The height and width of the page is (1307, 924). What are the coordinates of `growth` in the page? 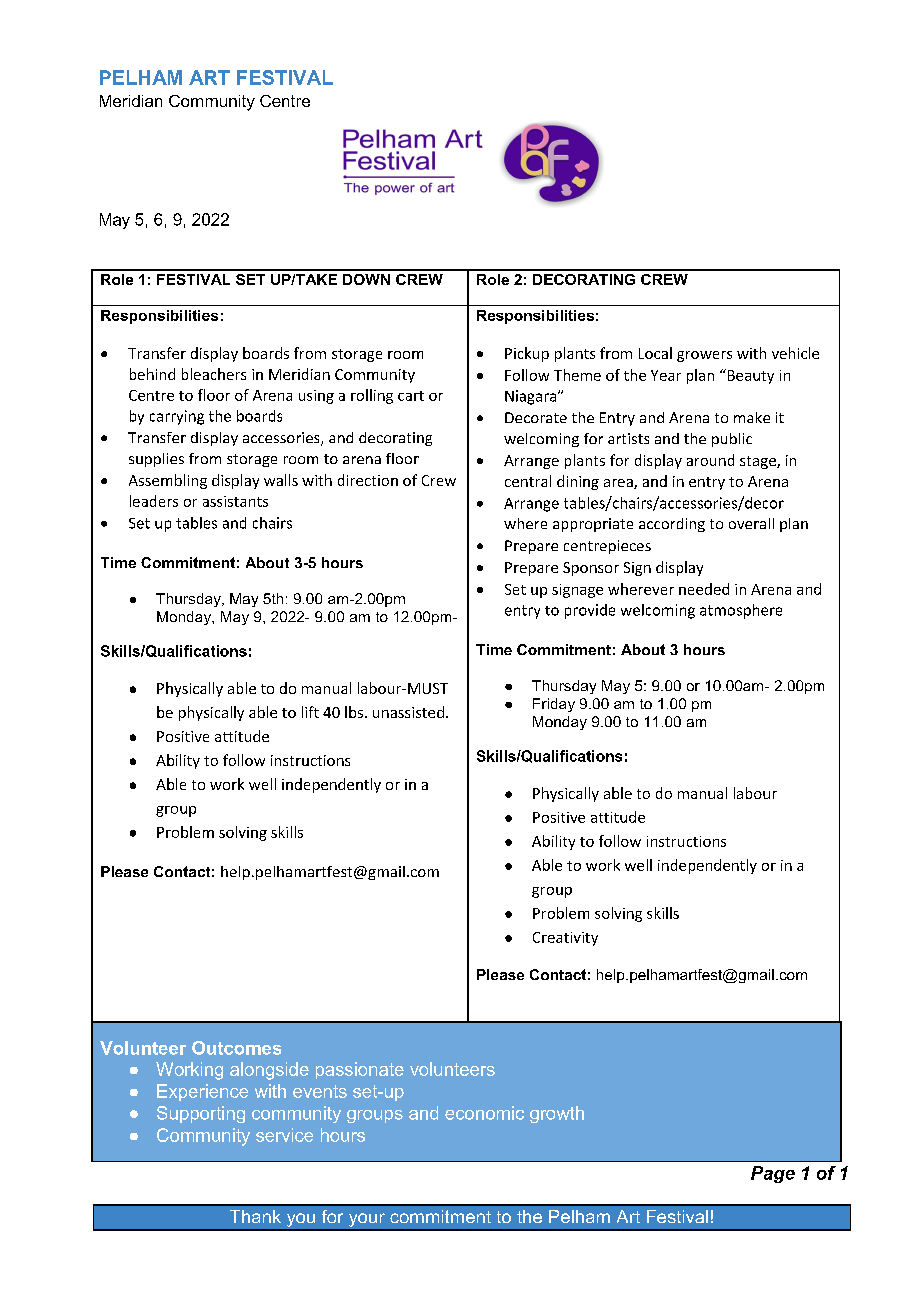 It's located at (557, 1114).
